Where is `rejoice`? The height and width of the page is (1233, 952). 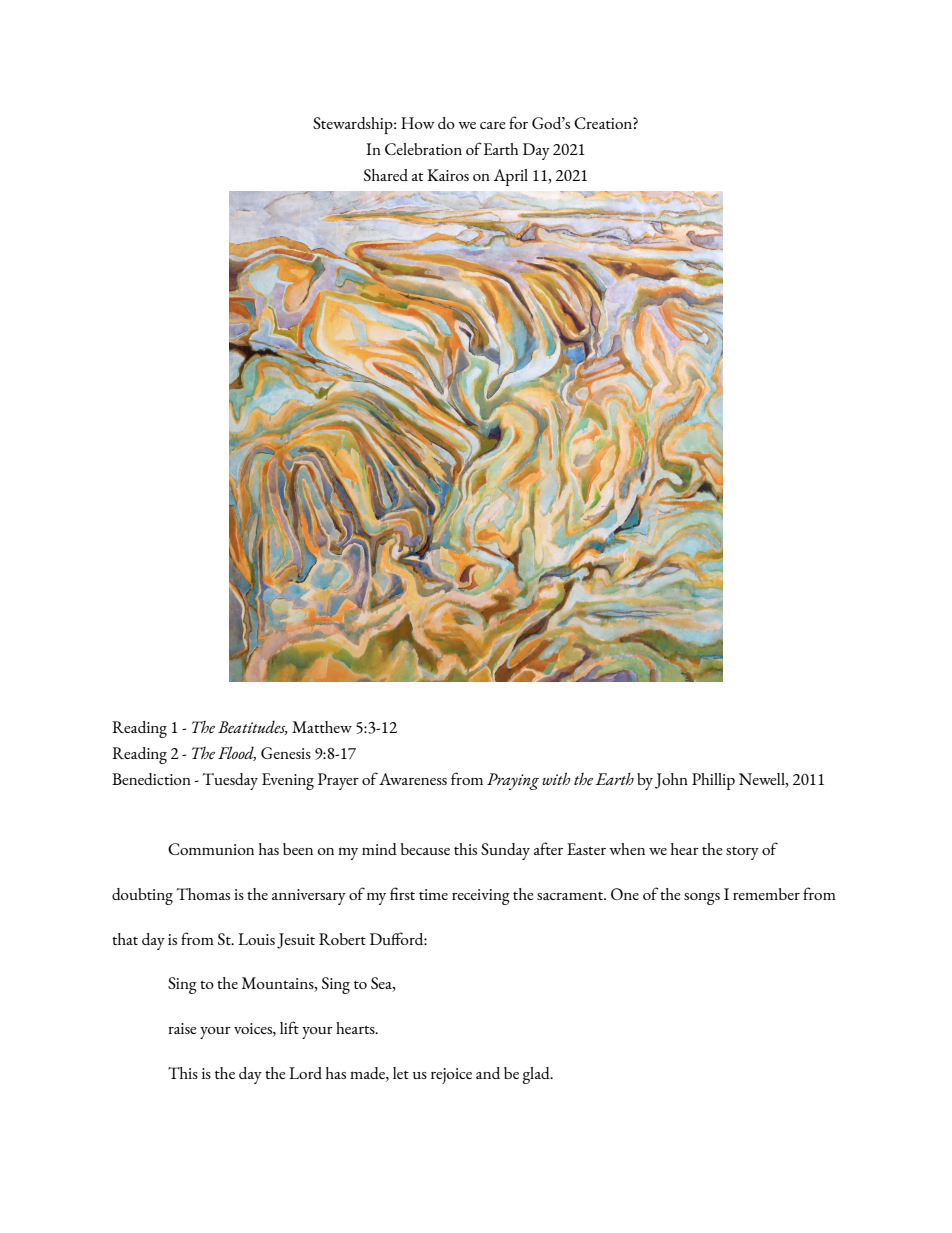 rejoice is located at coordinates (451, 1076).
